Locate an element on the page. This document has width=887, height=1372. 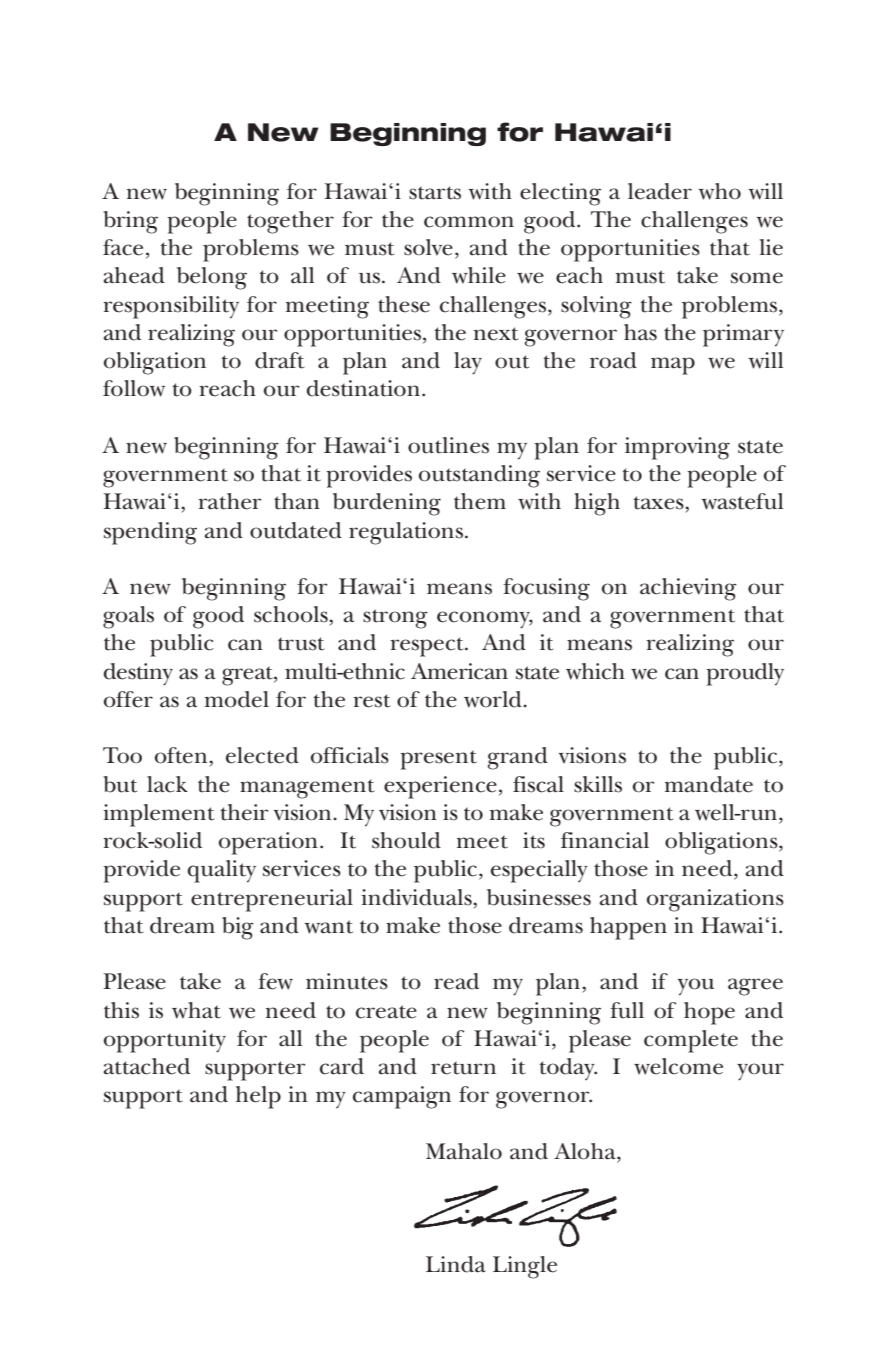
respect is located at coordinates (428, 647).
